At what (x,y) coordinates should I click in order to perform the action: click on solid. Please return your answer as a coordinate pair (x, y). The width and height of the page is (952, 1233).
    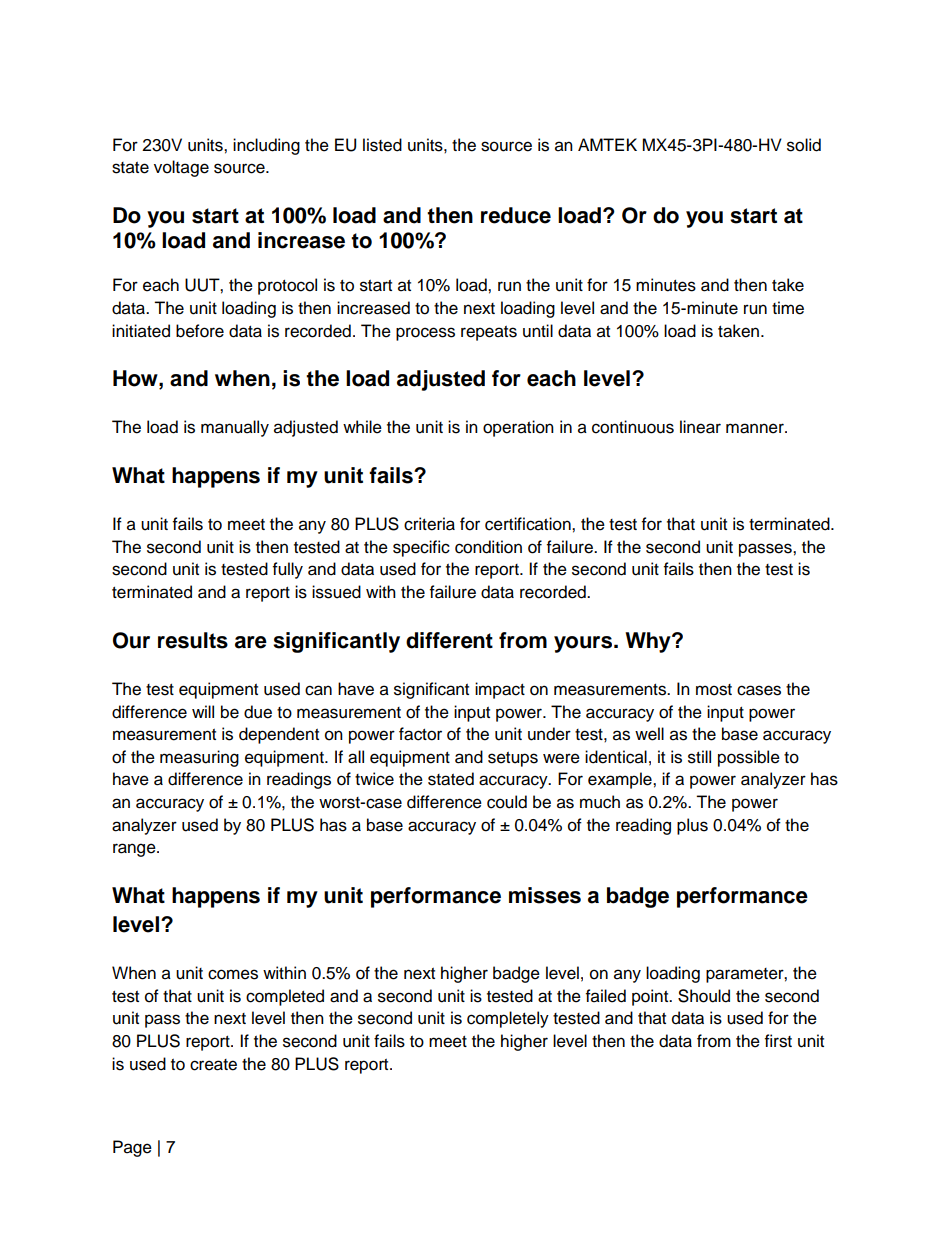
    Looking at the image, I should click on (804, 145).
